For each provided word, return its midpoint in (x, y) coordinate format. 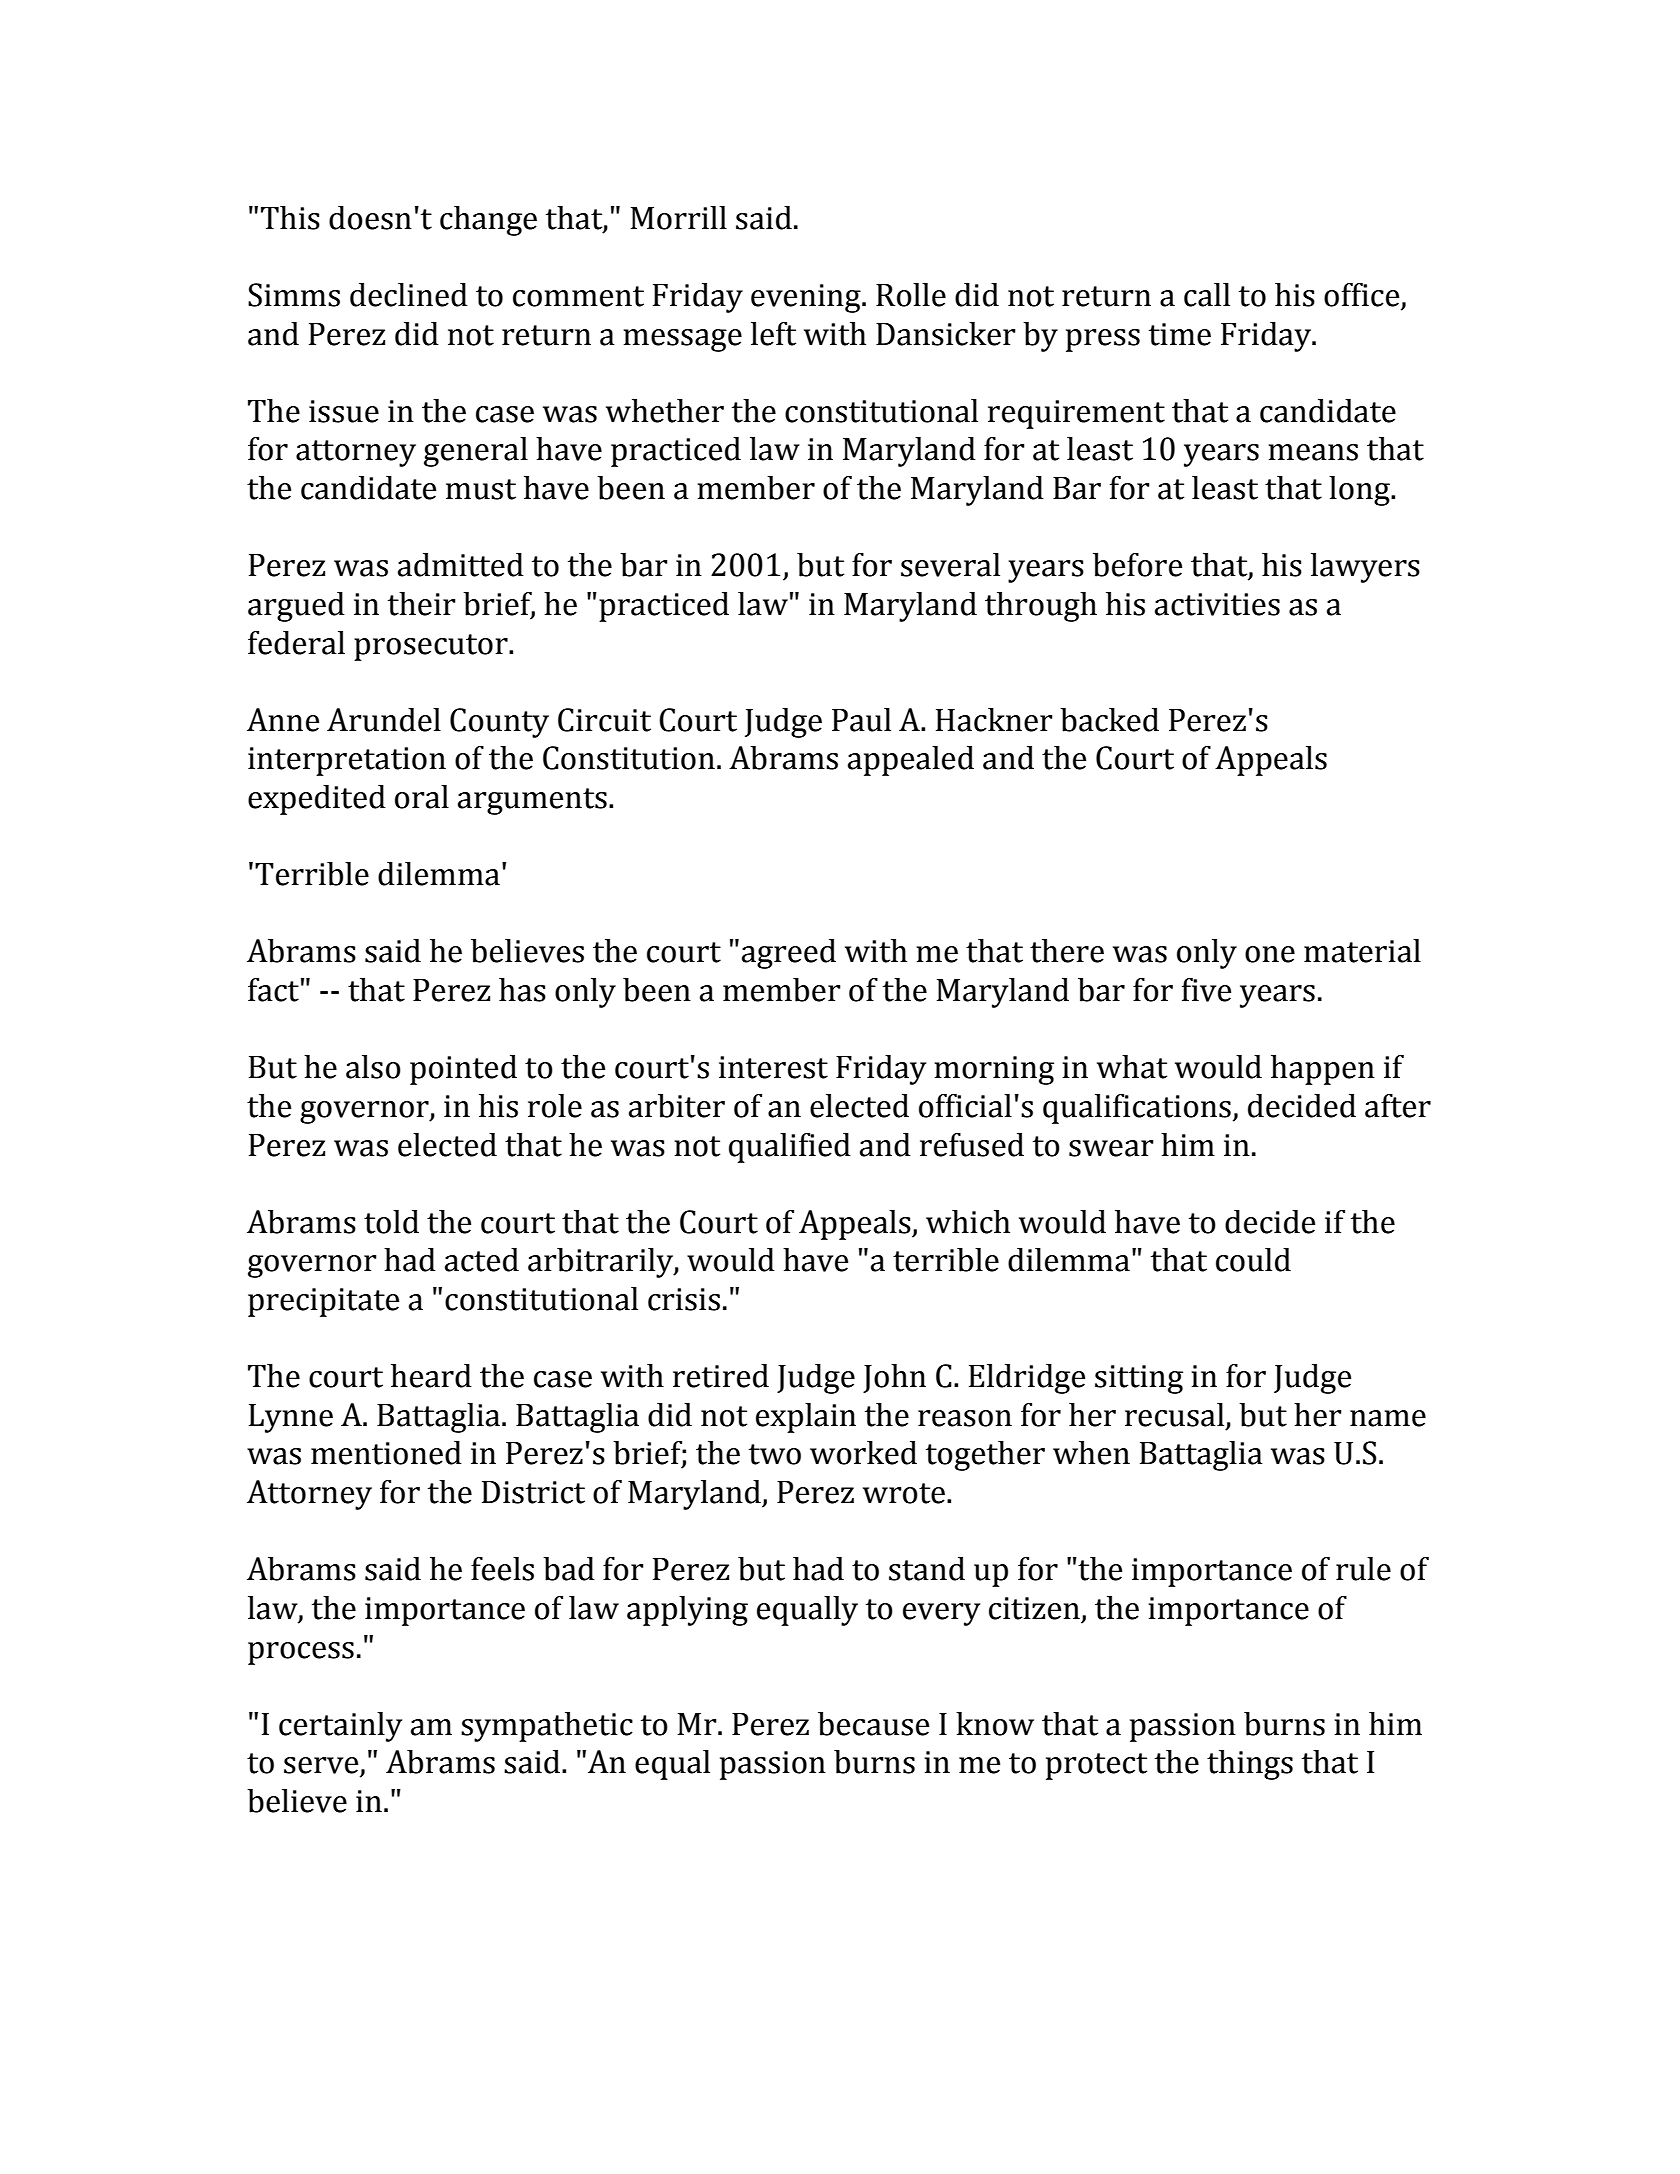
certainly (340, 1727)
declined (409, 295)
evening (807, 298)
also (373, 1067)
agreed (789, 954)
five (1206, 990)
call (1207, 295)
